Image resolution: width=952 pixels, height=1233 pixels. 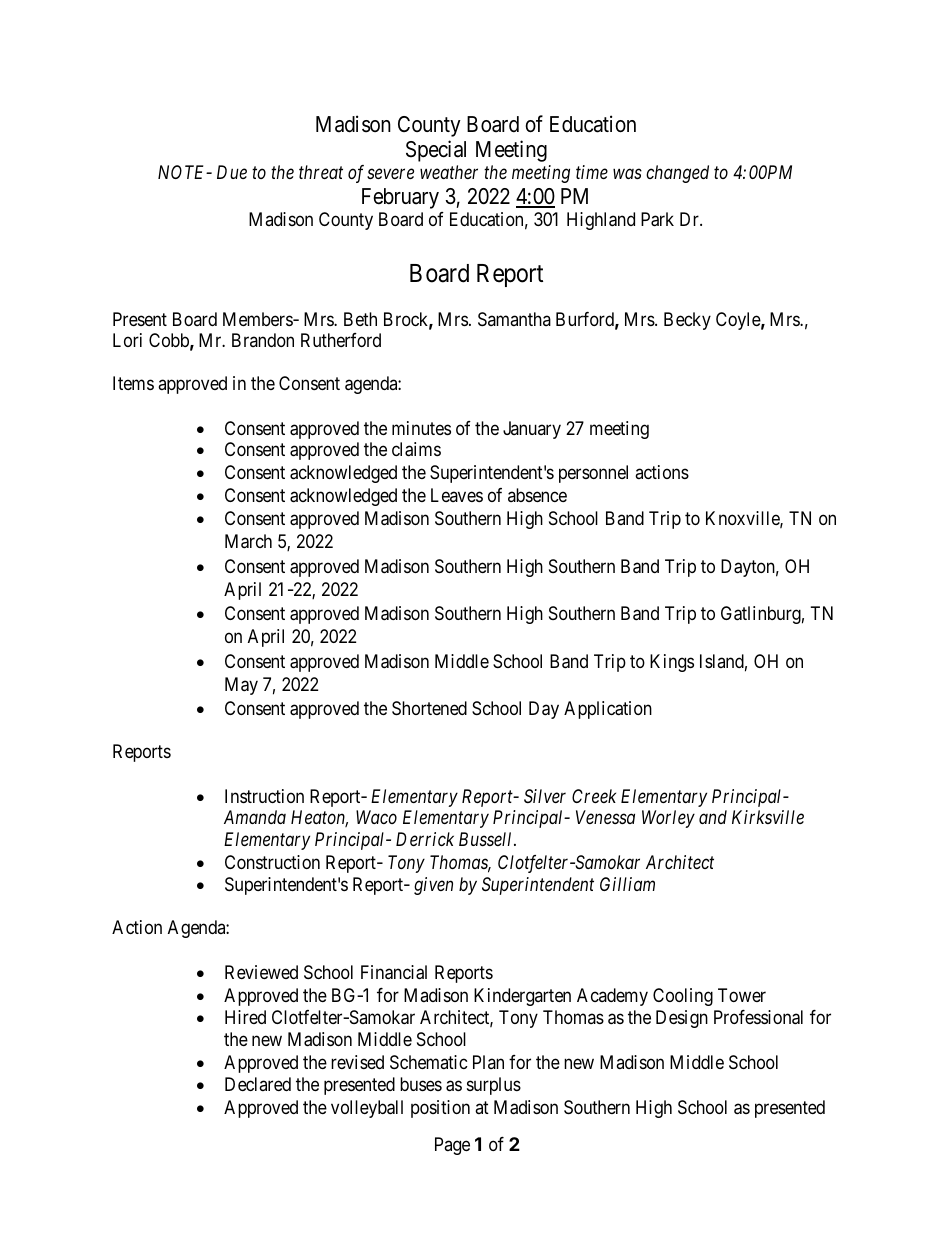 I want to click on weather, so click(x=449, y=172).
